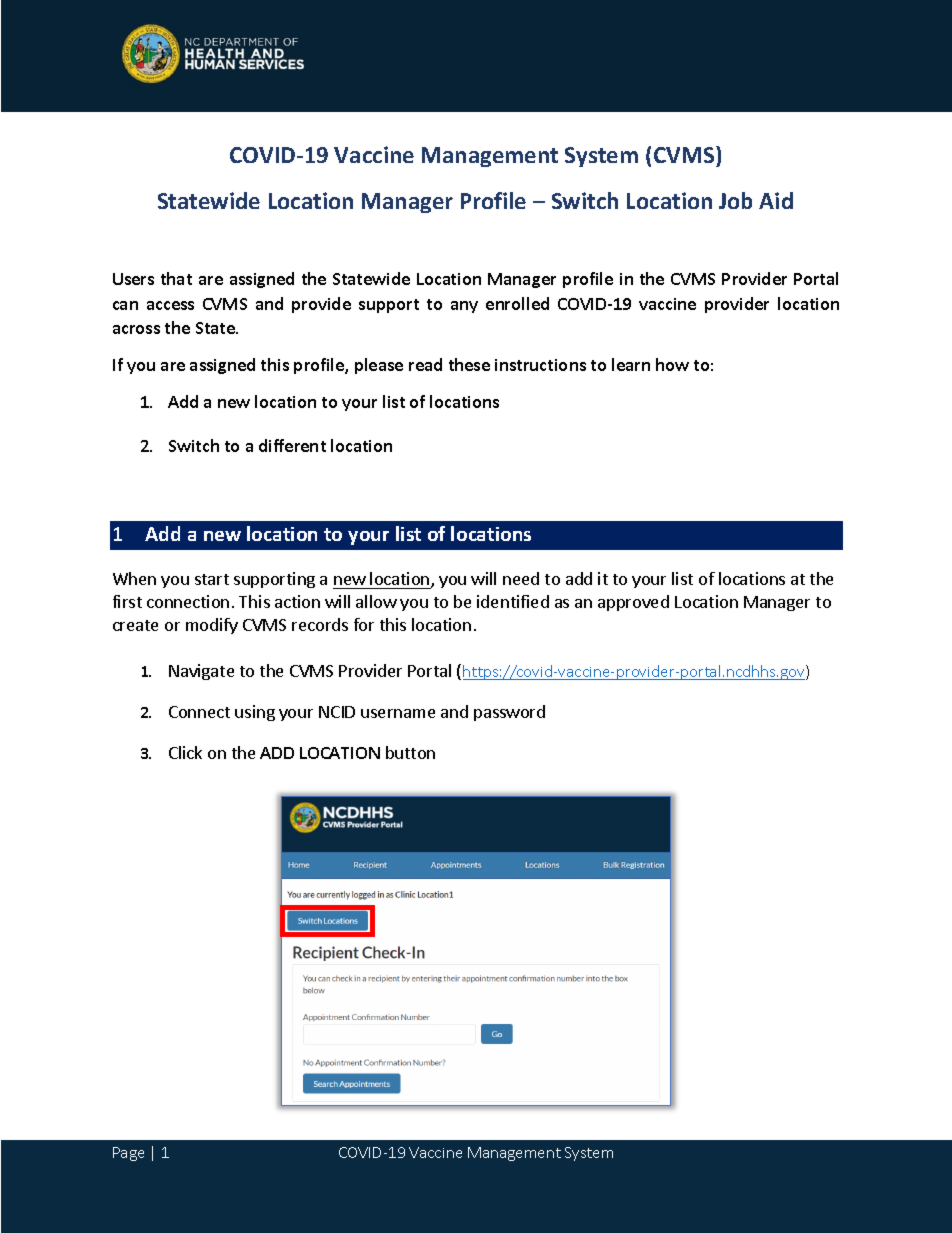 The width and height of the image is (952, 1233). What do you see at coordinates (464, 307) in the image?
I see `any` at bounding box center [464, 307].
